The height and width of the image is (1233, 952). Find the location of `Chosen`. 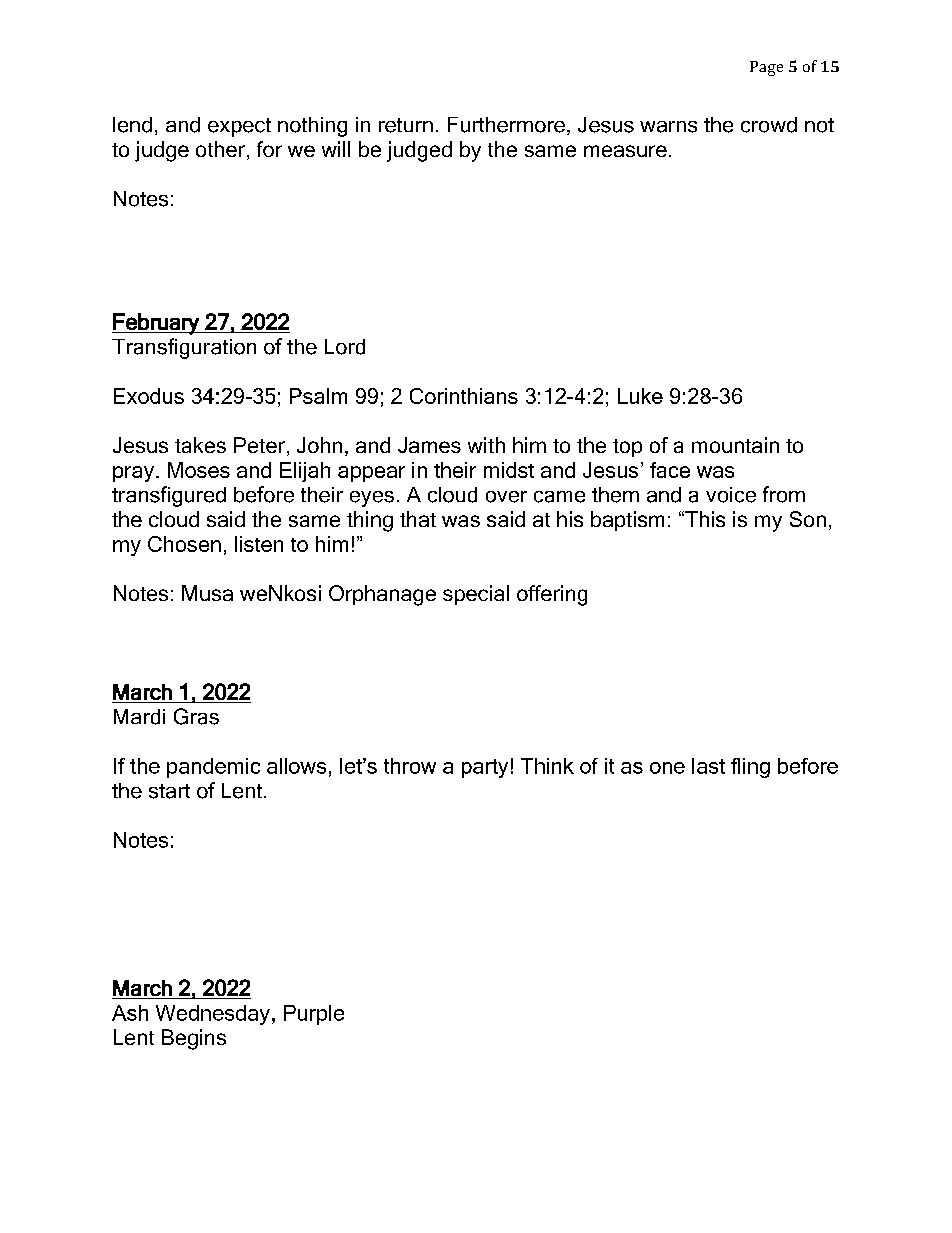

Chosen is located at coordinates (184, 544).
